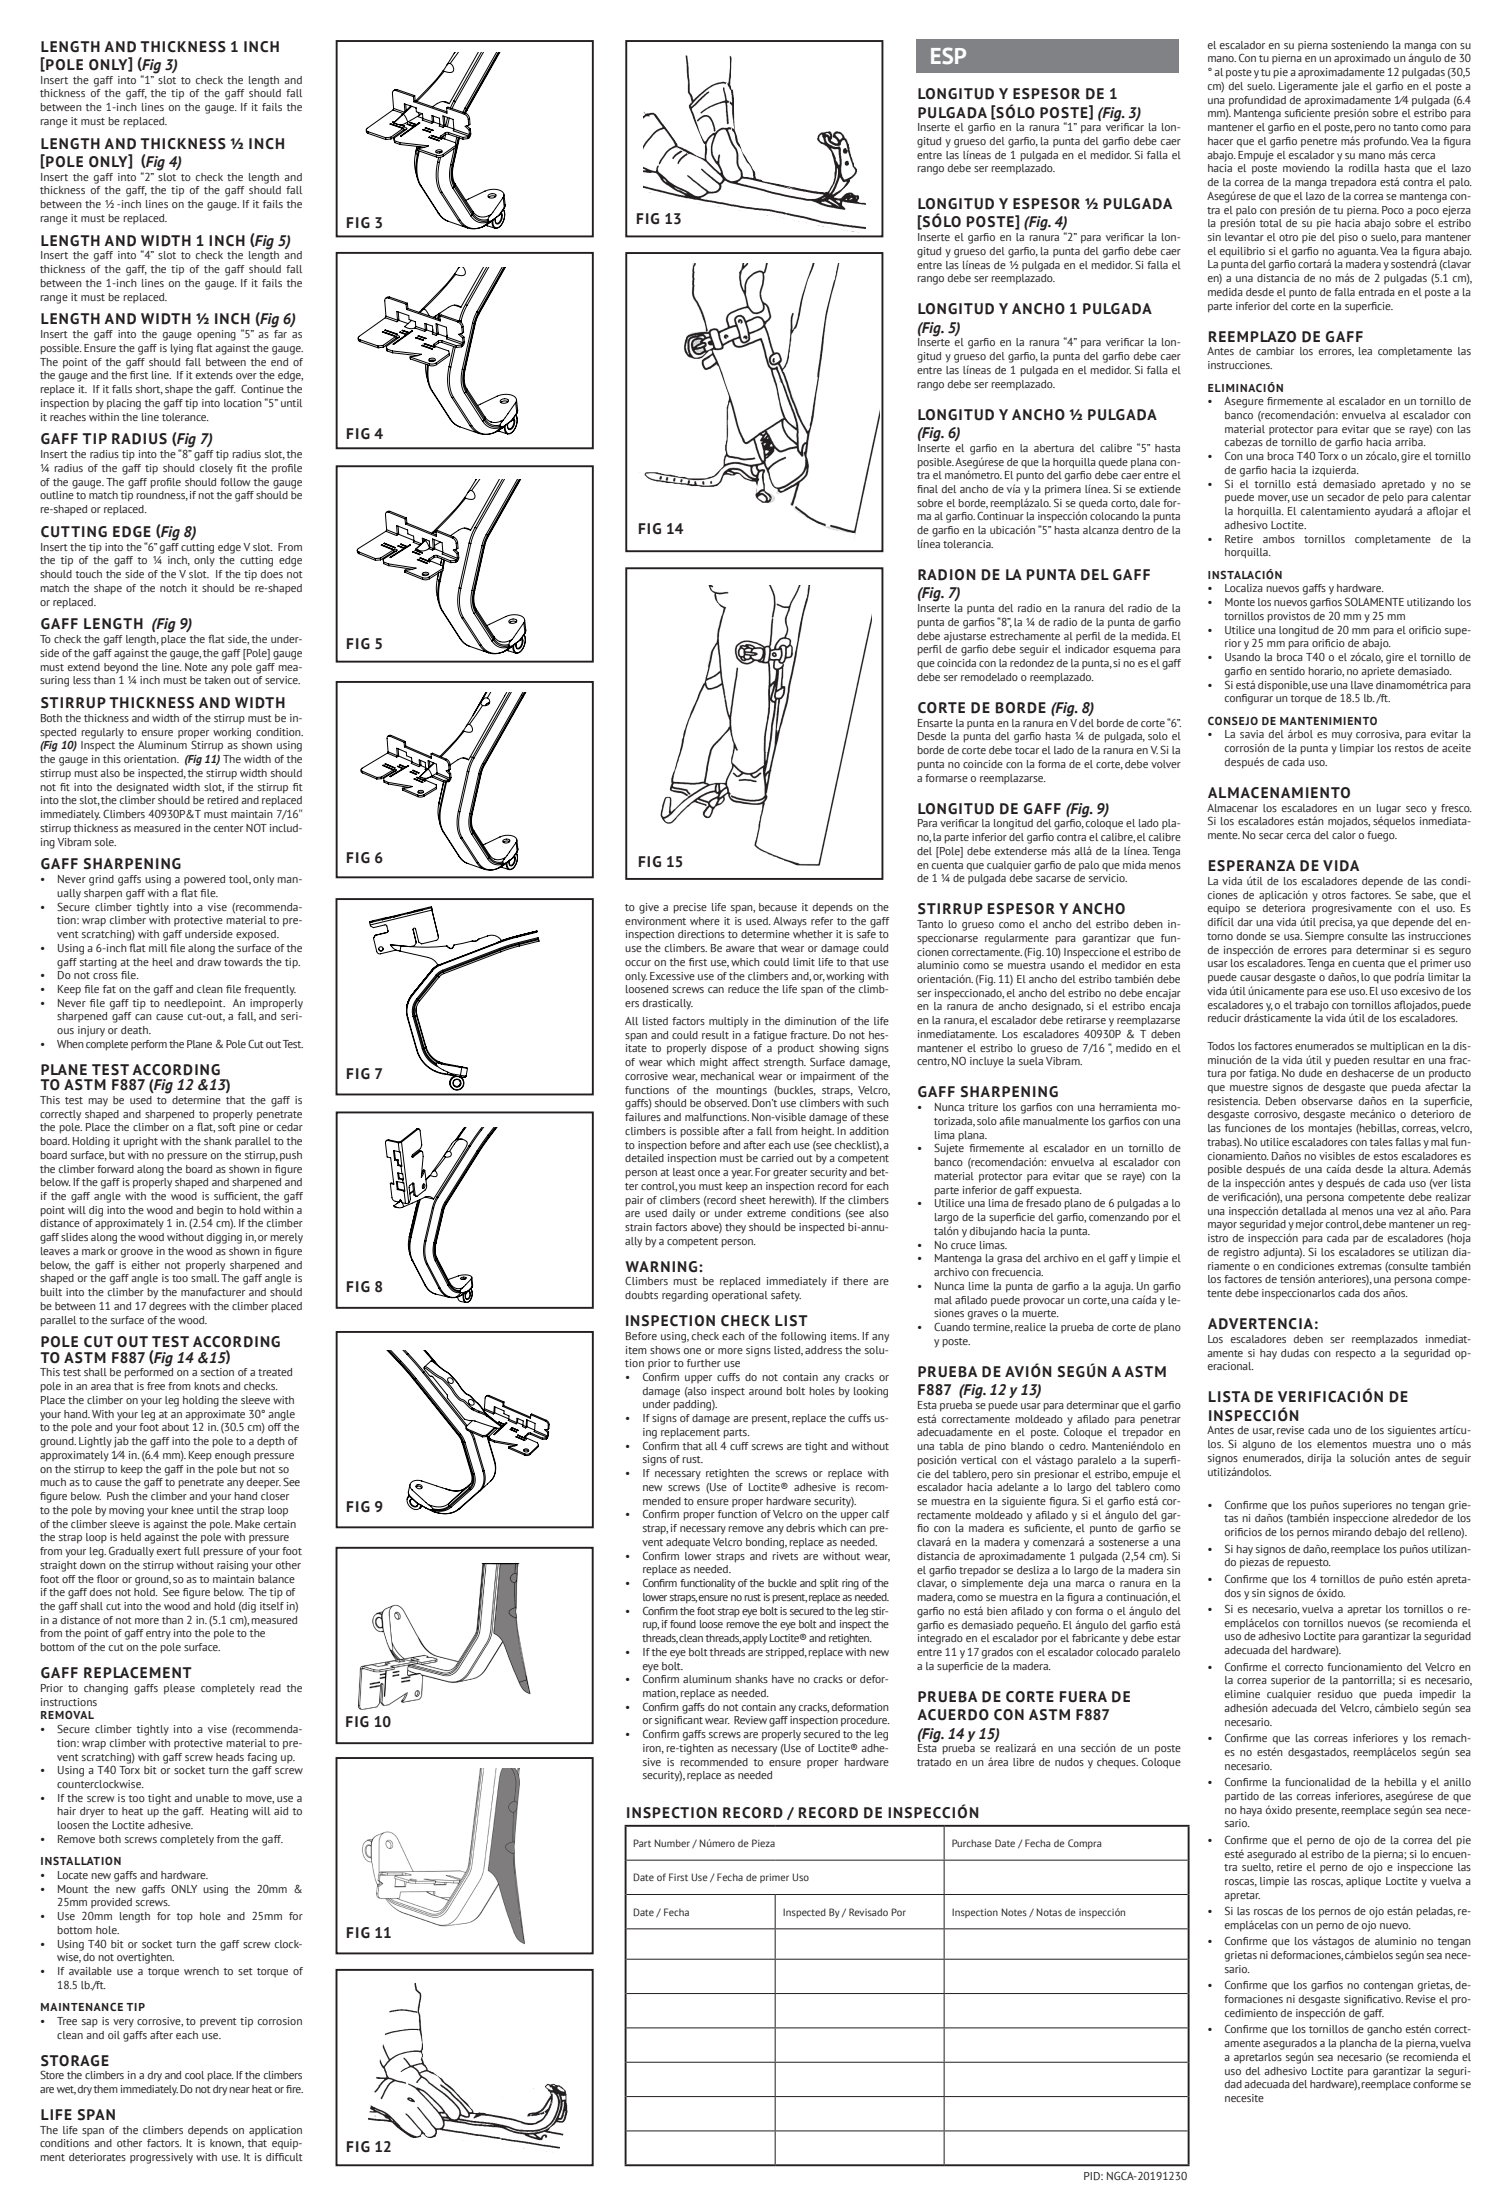 This screenshot has height=2198, width=1511. Describe the element at coordinates (927, 489) in the screenshot. I see `final` at that location.
